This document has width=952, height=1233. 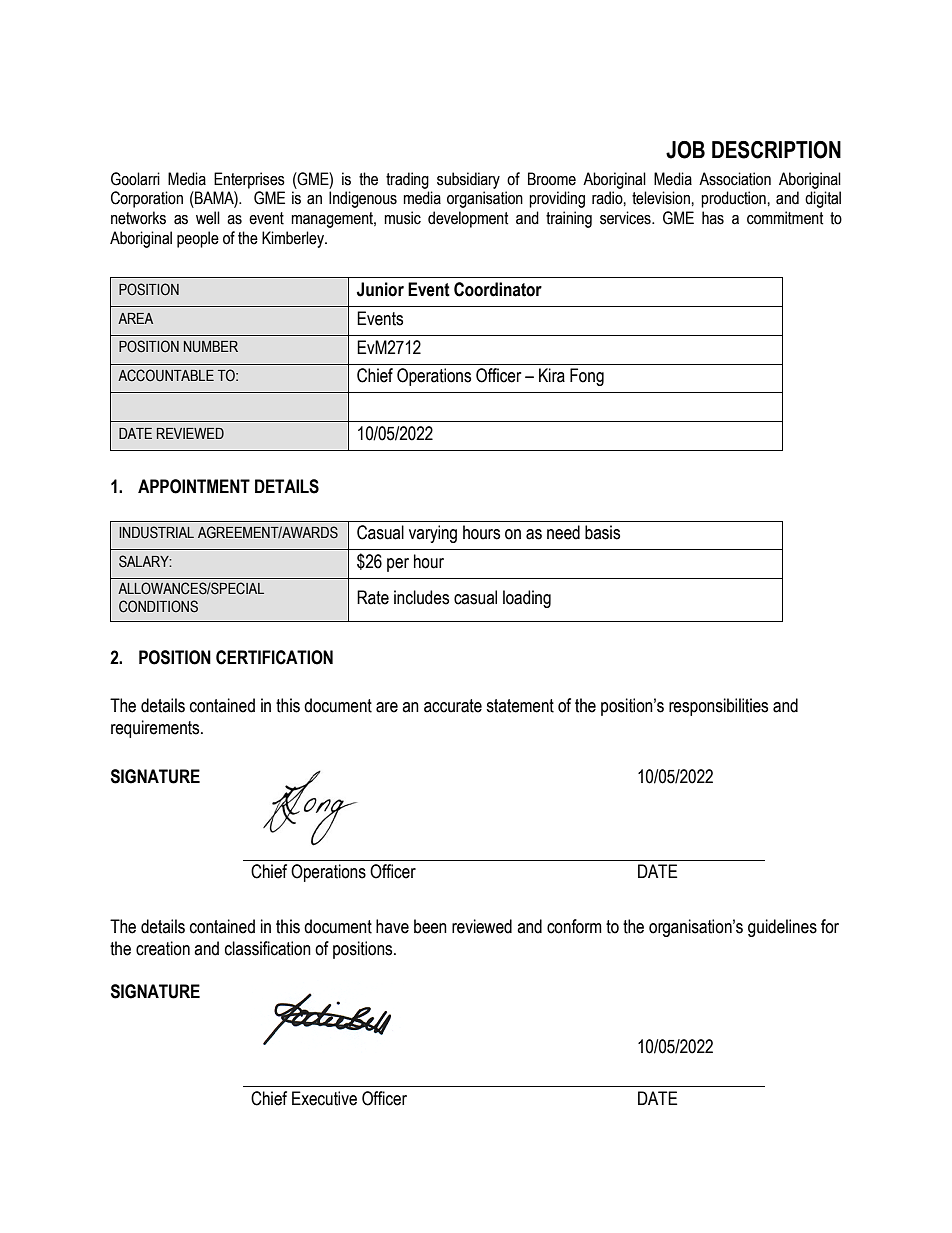 I want to click on Enterprises, so click(x=249, y=180).
